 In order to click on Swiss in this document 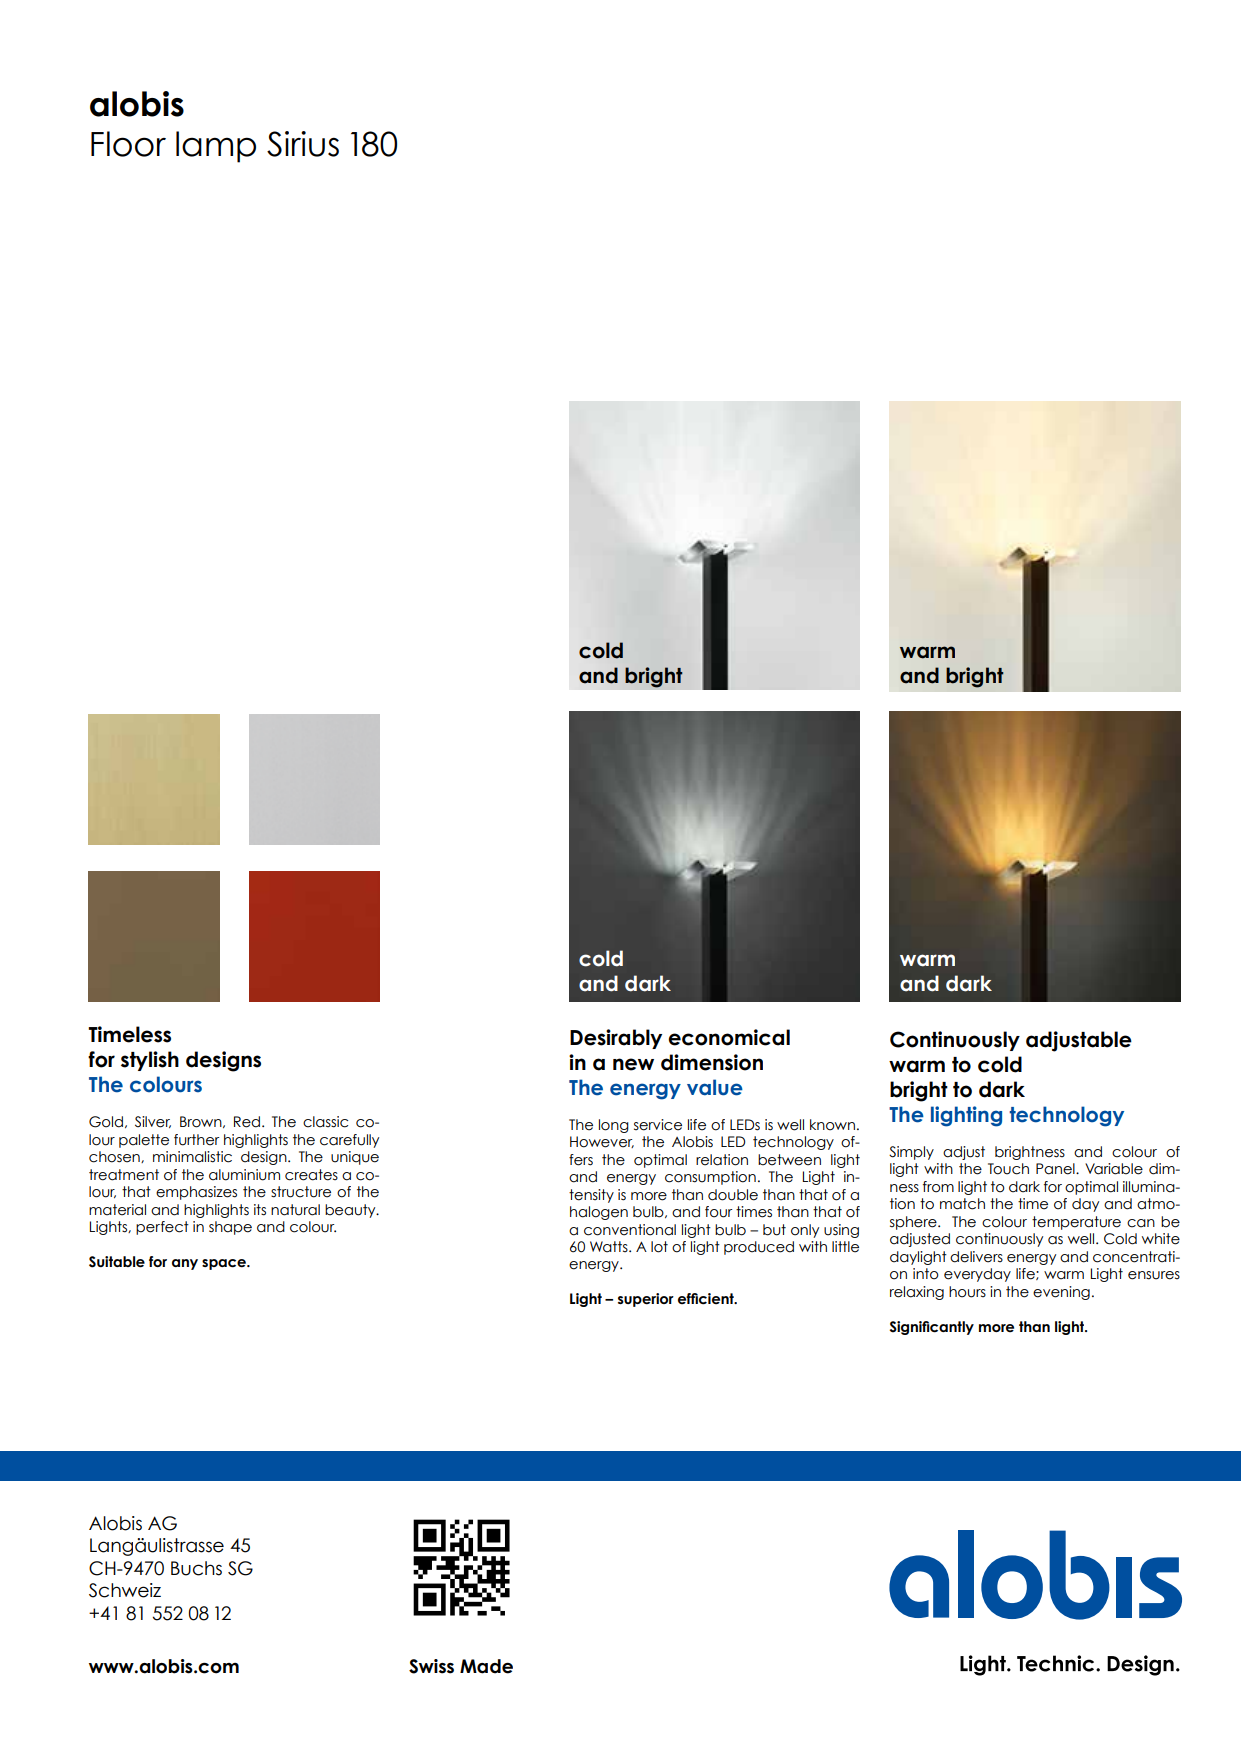, I will do `click(431, 1666)`.
